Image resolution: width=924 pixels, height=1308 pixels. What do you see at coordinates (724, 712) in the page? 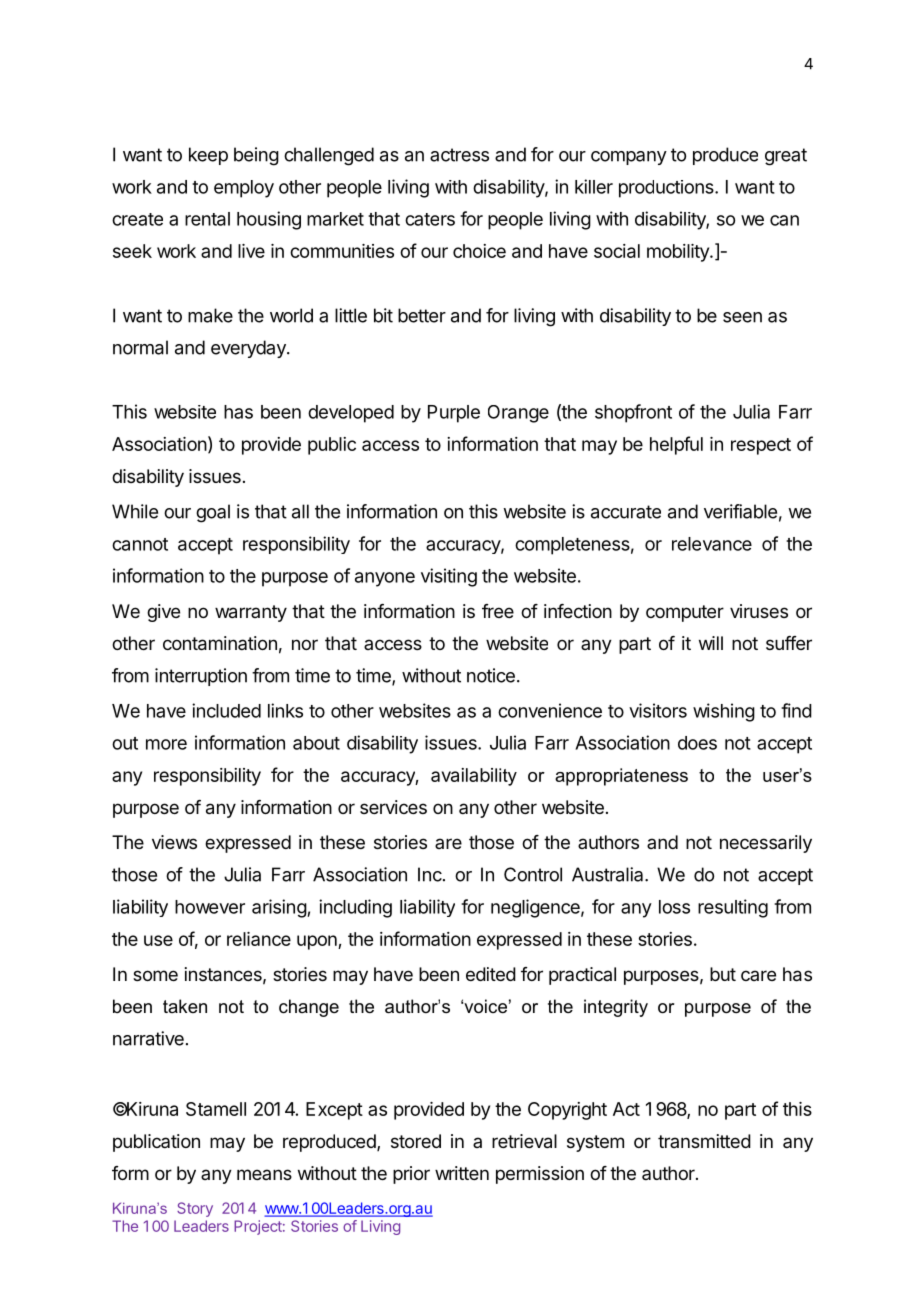
I see `wishing` at bounding box center [724, 712].
